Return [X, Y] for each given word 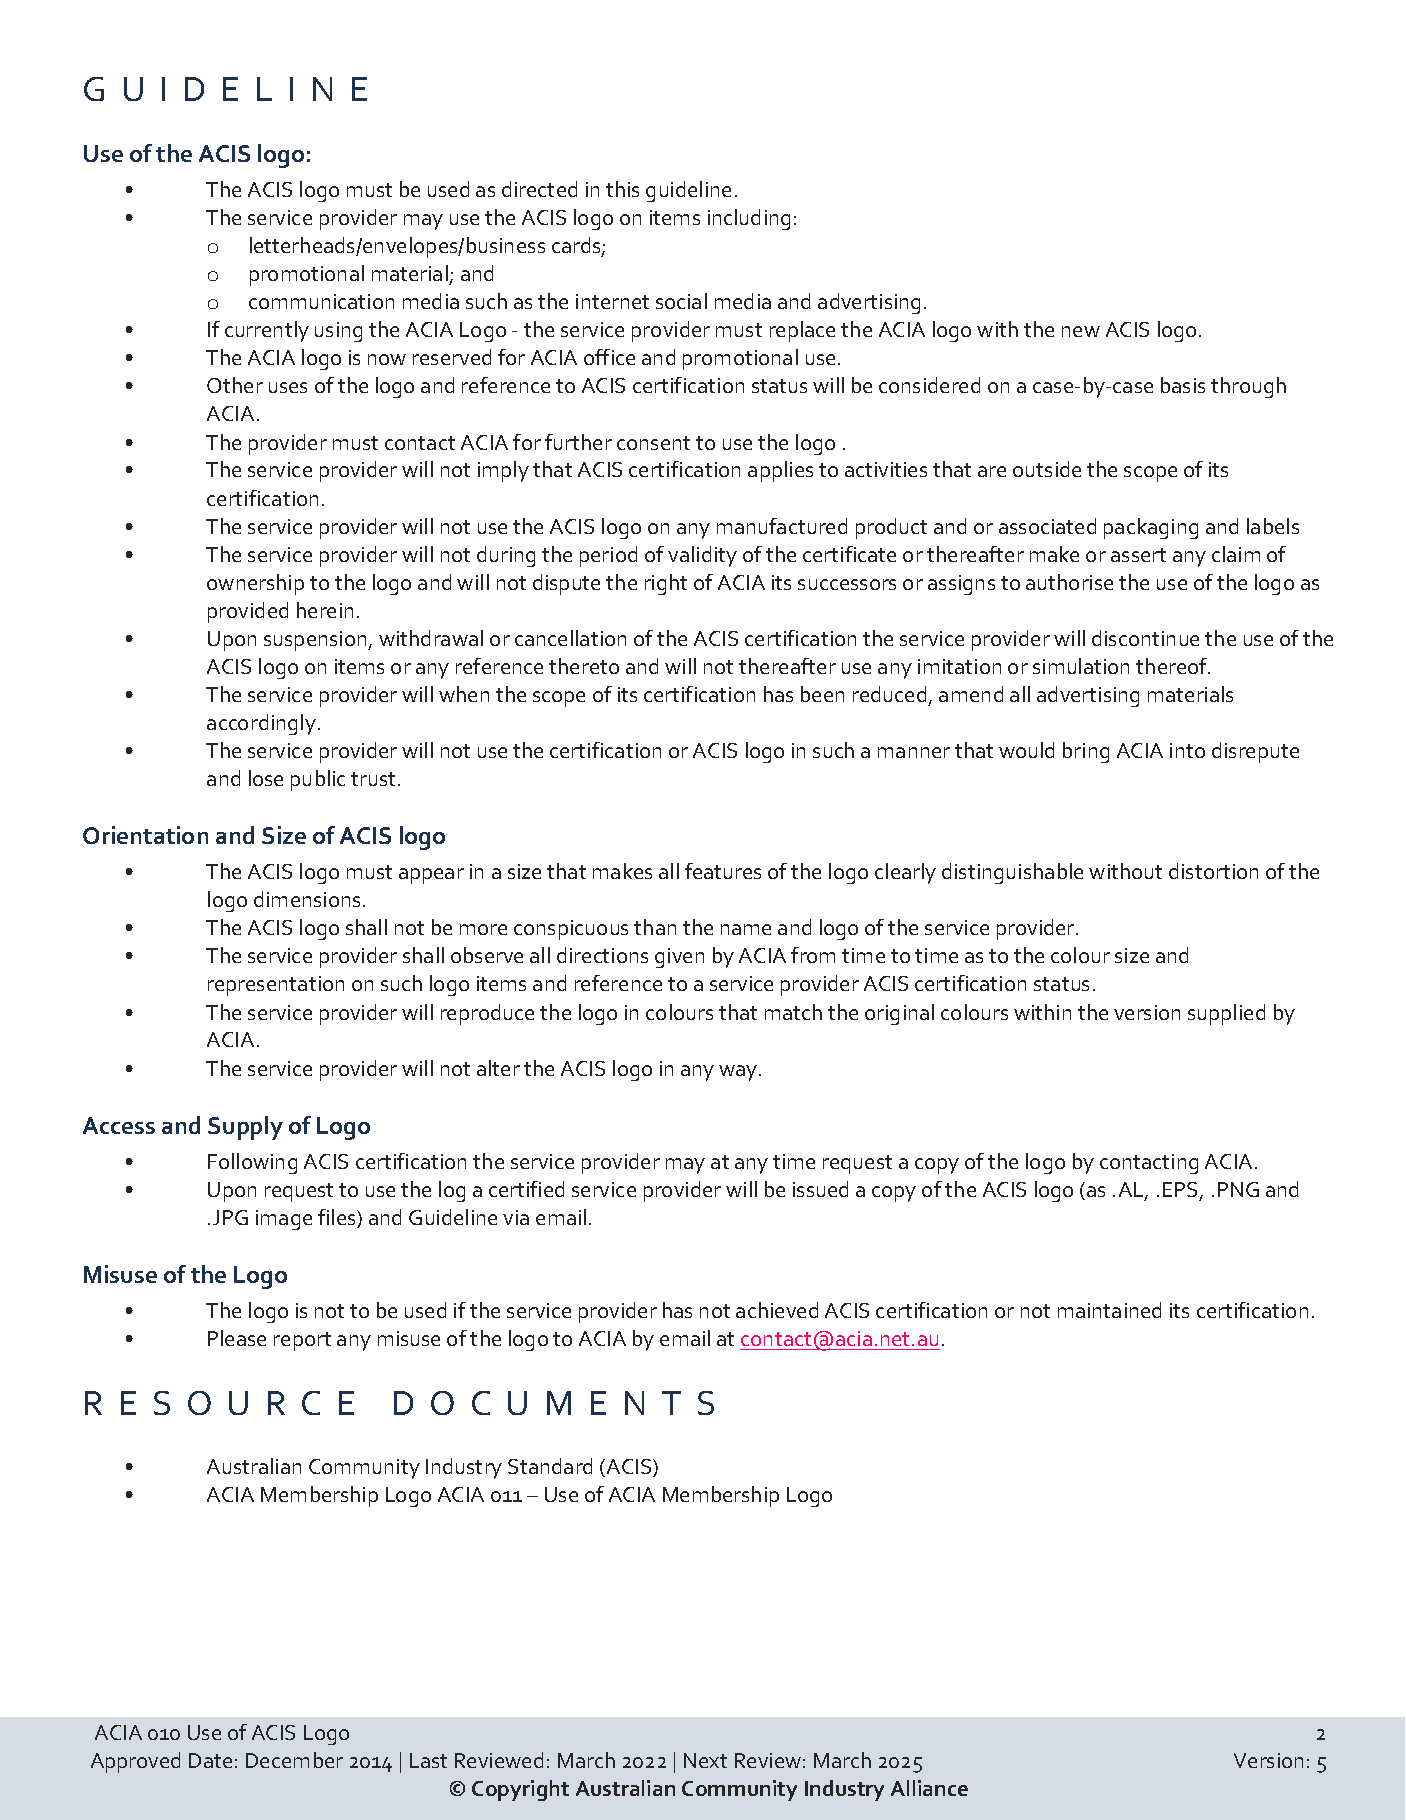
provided [248, 612]
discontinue [1145, 638]
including [749, 219]
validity [702, 556]
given [679, 958]
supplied [1226, 1014]
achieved [777, 1310]
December [294, 1760]
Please [237, 1338]
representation [276, 986]
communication [321, 301]
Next [705, 1760]
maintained [1109, 1310]
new [1081, 331]
